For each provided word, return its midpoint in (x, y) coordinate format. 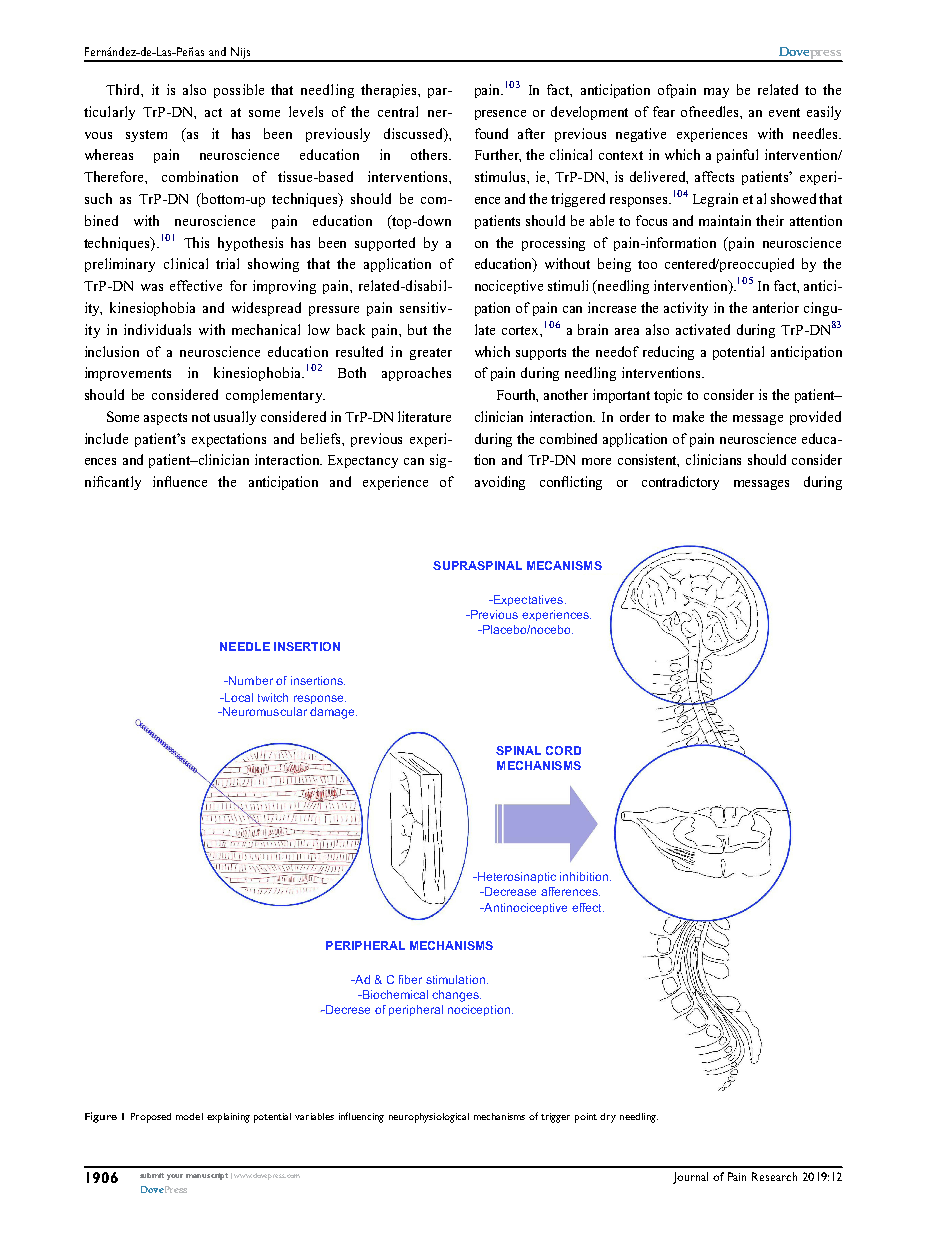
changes (456, 996)
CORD (563, 750)
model (189, 1116)
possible (239, 91)
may (716, 93)
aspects (165, 419)
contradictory (680, 483)
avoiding (500, 483)
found (491, 133)
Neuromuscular (264, 711)
